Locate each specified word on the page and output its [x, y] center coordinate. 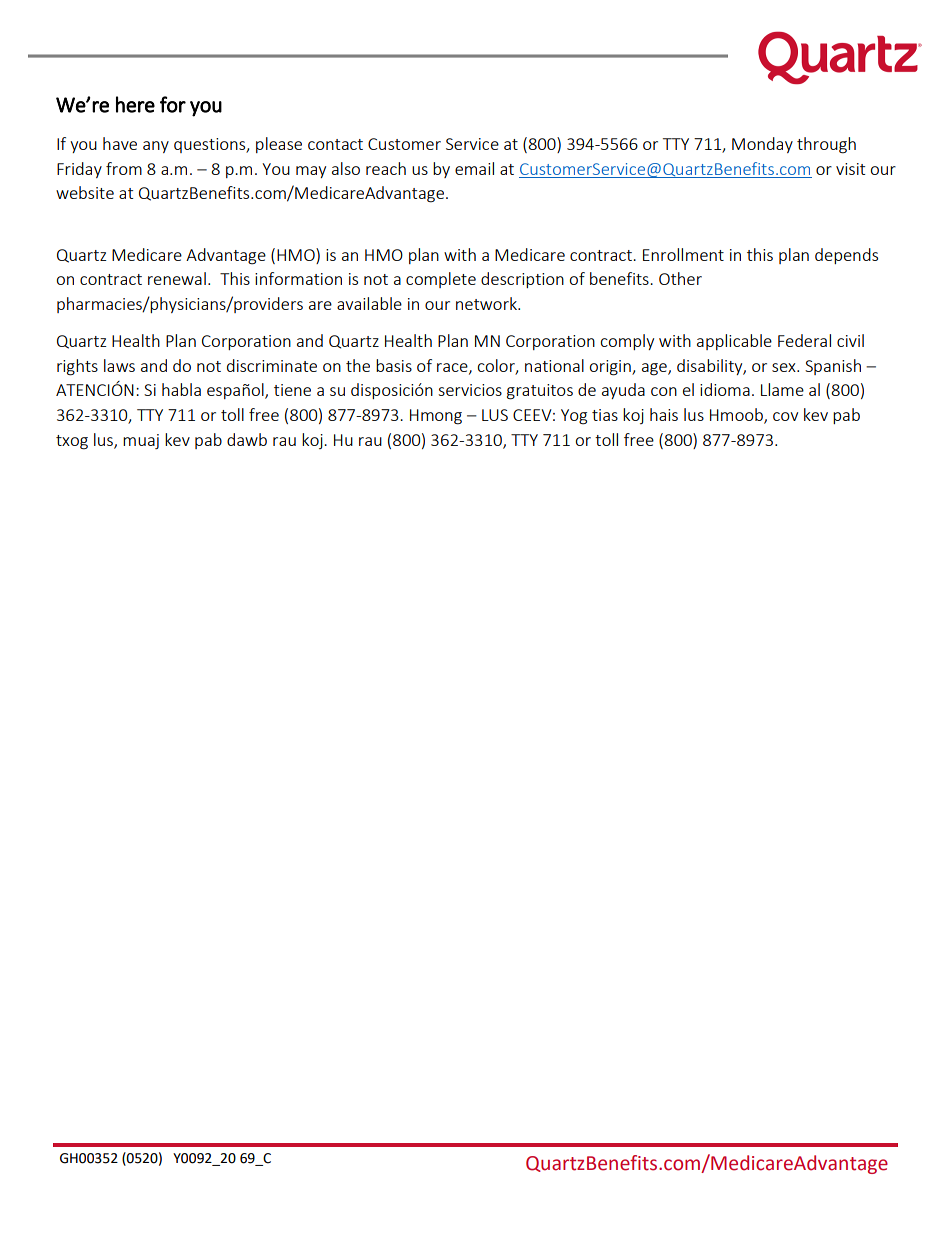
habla [181, 389]
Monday [762, 145]
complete [441, 280]
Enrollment [683, 254]
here [135, 104]
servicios [470, 390]
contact [335, 144]
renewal [177, 278]
